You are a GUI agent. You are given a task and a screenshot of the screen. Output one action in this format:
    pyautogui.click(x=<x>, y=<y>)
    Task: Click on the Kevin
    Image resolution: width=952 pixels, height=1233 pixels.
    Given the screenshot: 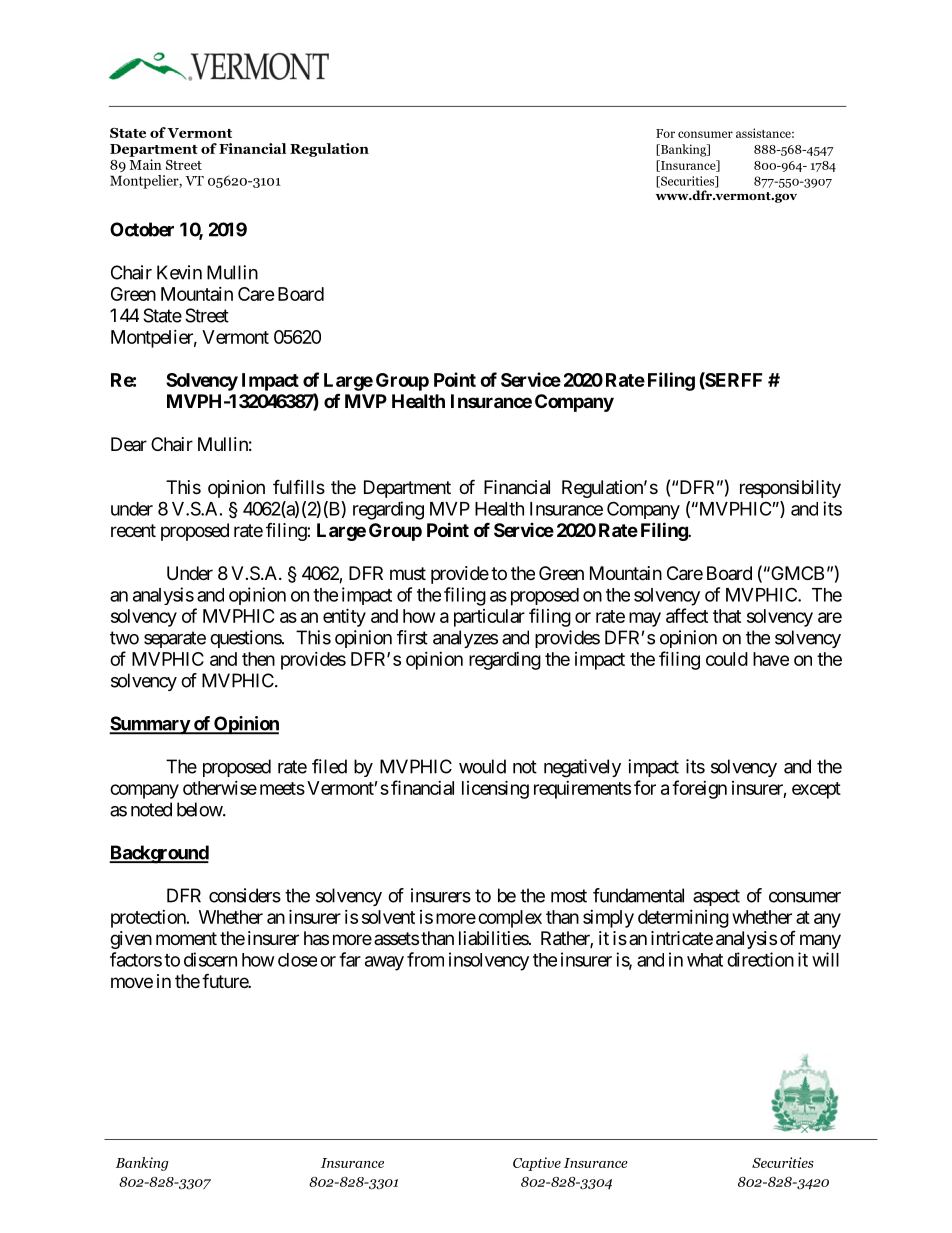 What is the action you would take?
    pyautogui.click(x=179, y=272)
